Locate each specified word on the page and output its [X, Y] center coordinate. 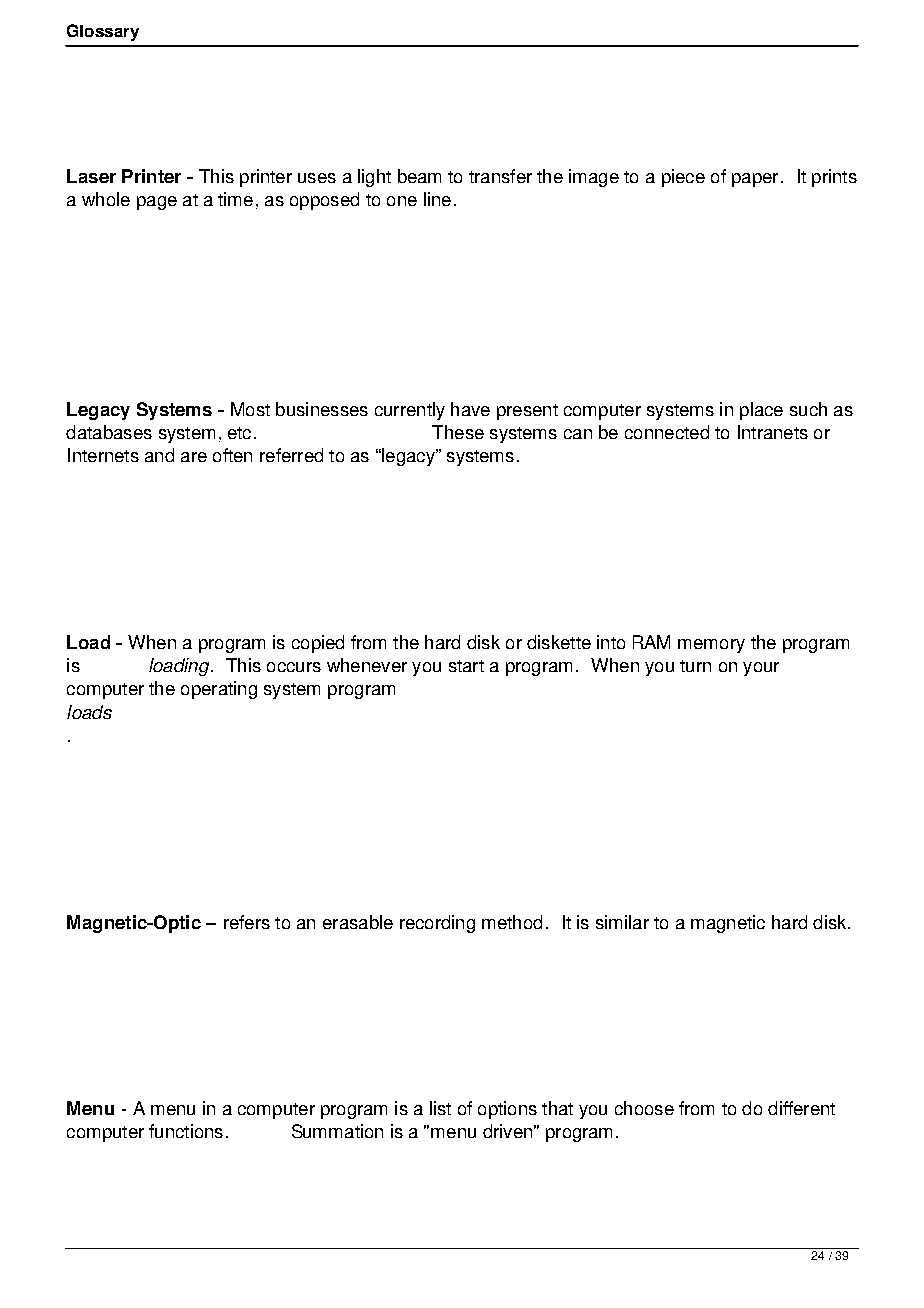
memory [711, 646]
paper [755, 180]
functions [186, 1131]
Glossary [103, 32]
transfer [500, 176]
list [440, 1108]
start [466, 666]
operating [219, 690]
